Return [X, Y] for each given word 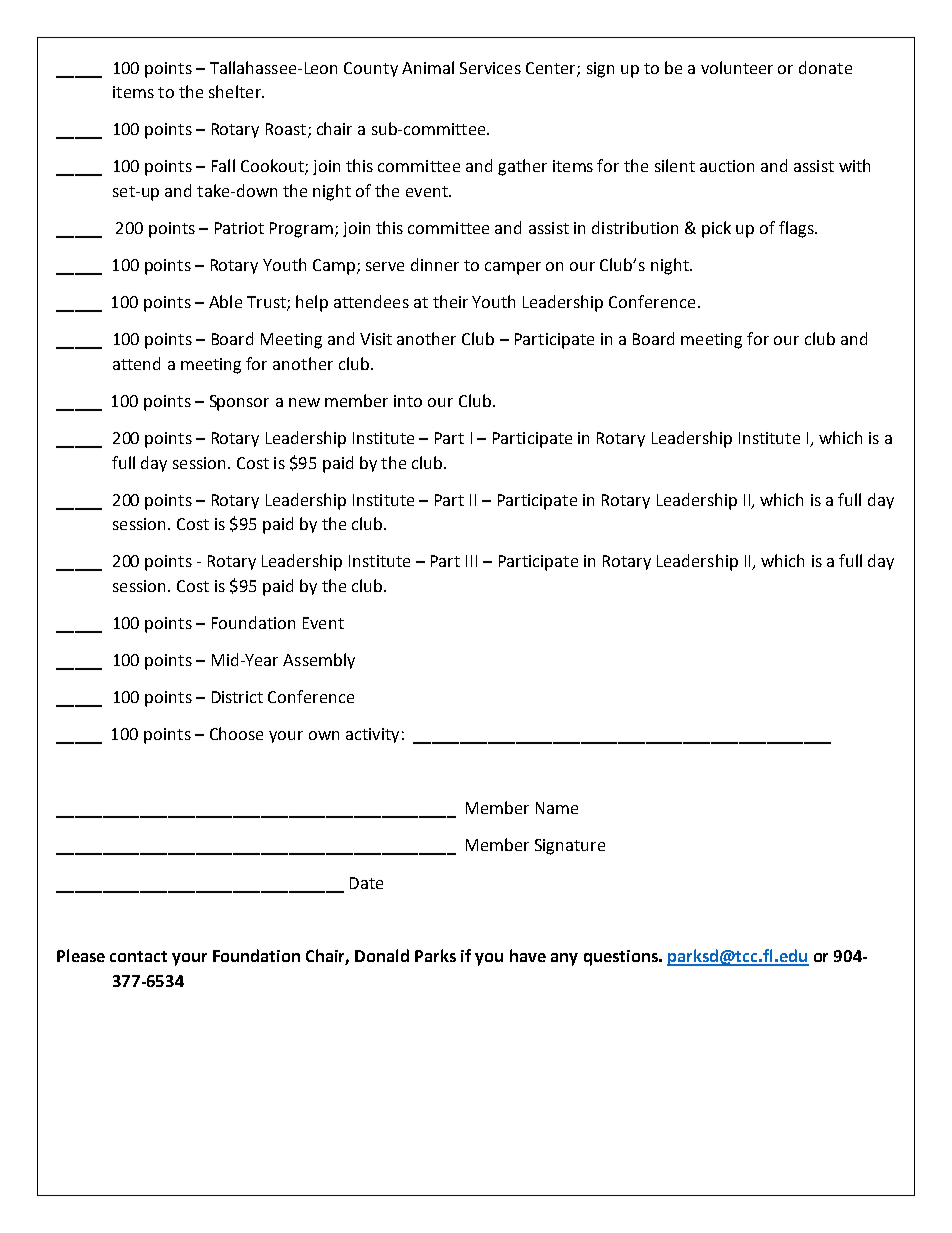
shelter [236, 91]
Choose [236, 733]
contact [138, 956]
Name [557, 808]
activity [372, 735]
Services [490, 68]
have [528, 955]
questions [622, 958]
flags [797, 229]
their [450, 301]
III [471, 561]
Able [225, 301]
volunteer [737, 67]
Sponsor [239, 403]
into [408, 401]
